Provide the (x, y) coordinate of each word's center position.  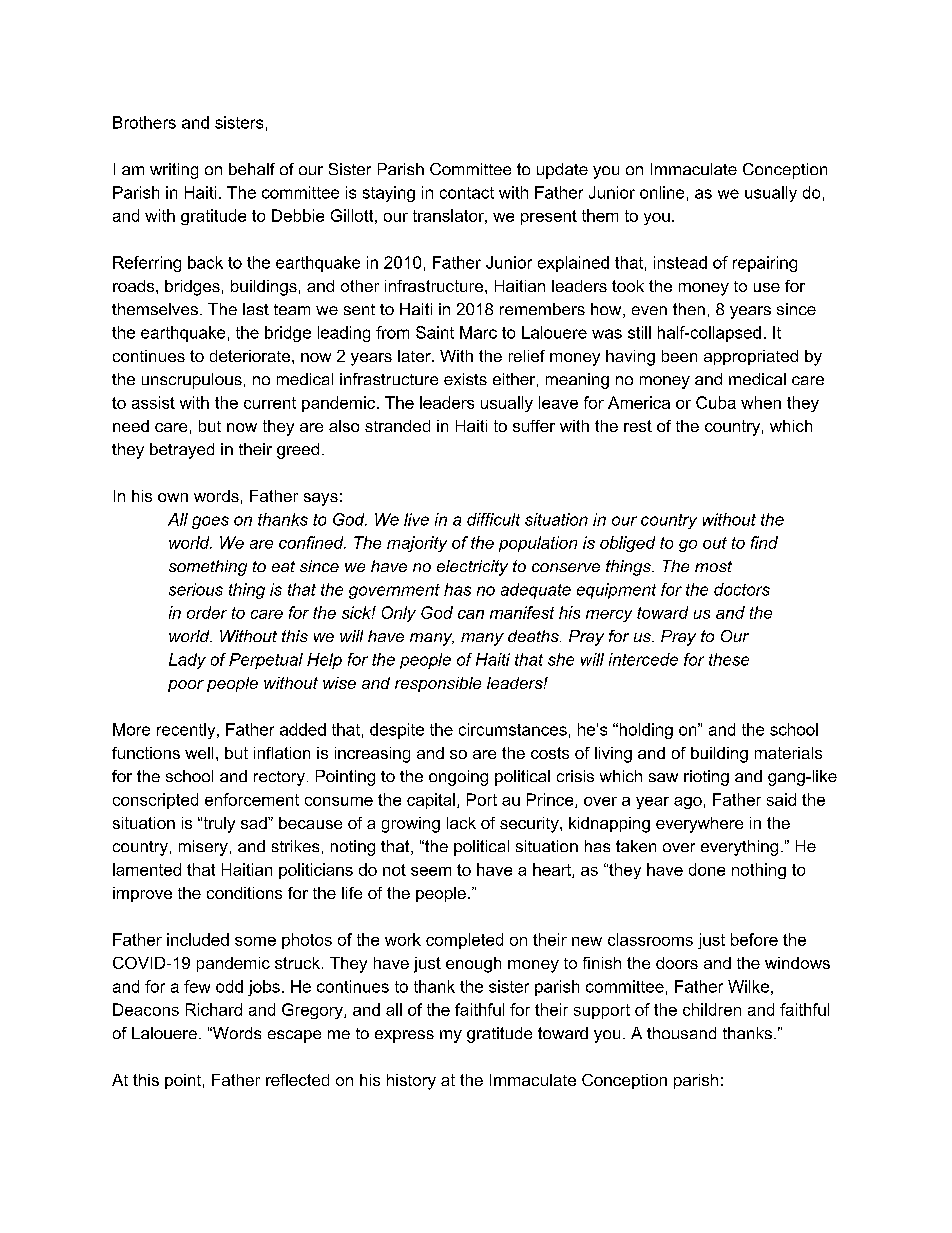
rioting (706, 778)
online (662, 192)
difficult (493, 519)
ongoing (458, 778)
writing (174, 171)
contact (467, 193)
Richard (214, 1009)
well (199, 753)
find (764, 542)
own (173, 497)
